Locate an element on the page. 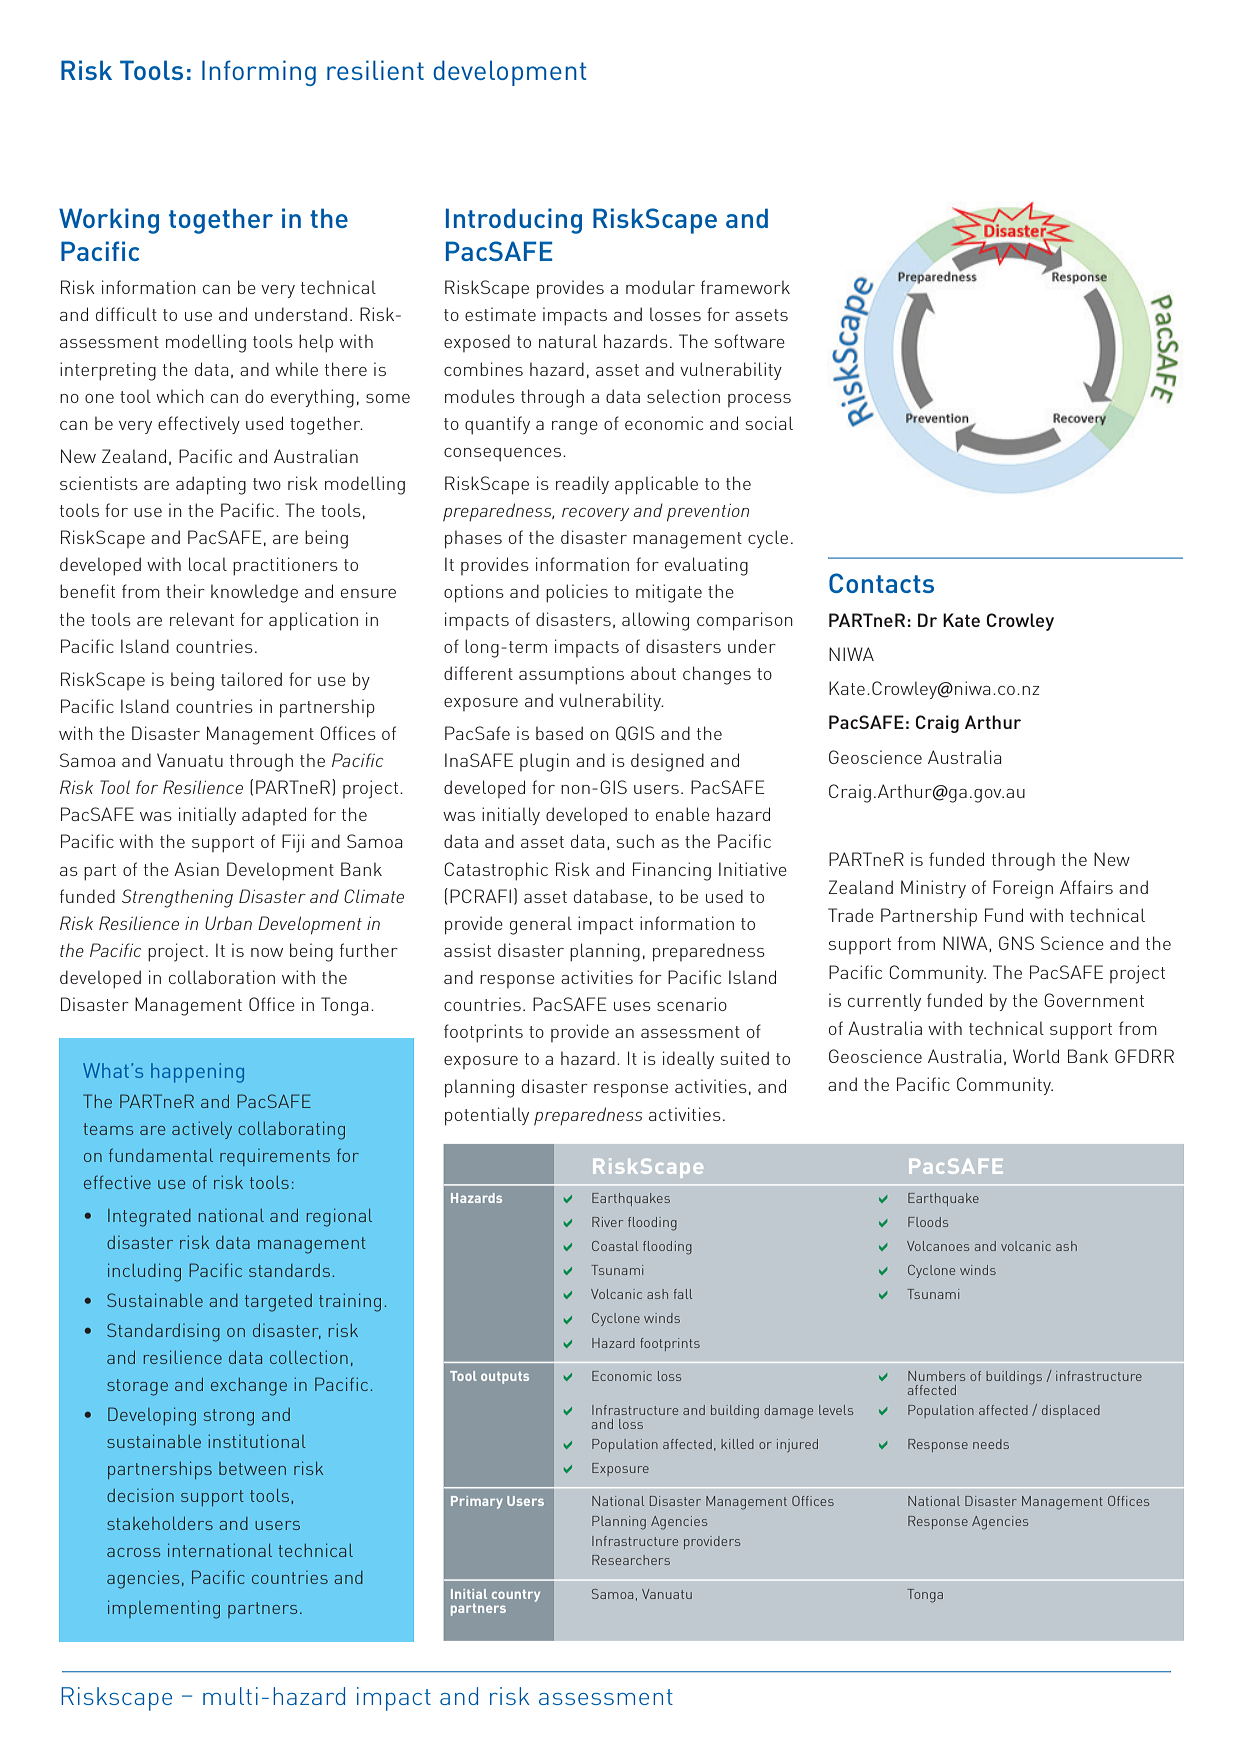  Informing is located at coordinates (259, 73).
